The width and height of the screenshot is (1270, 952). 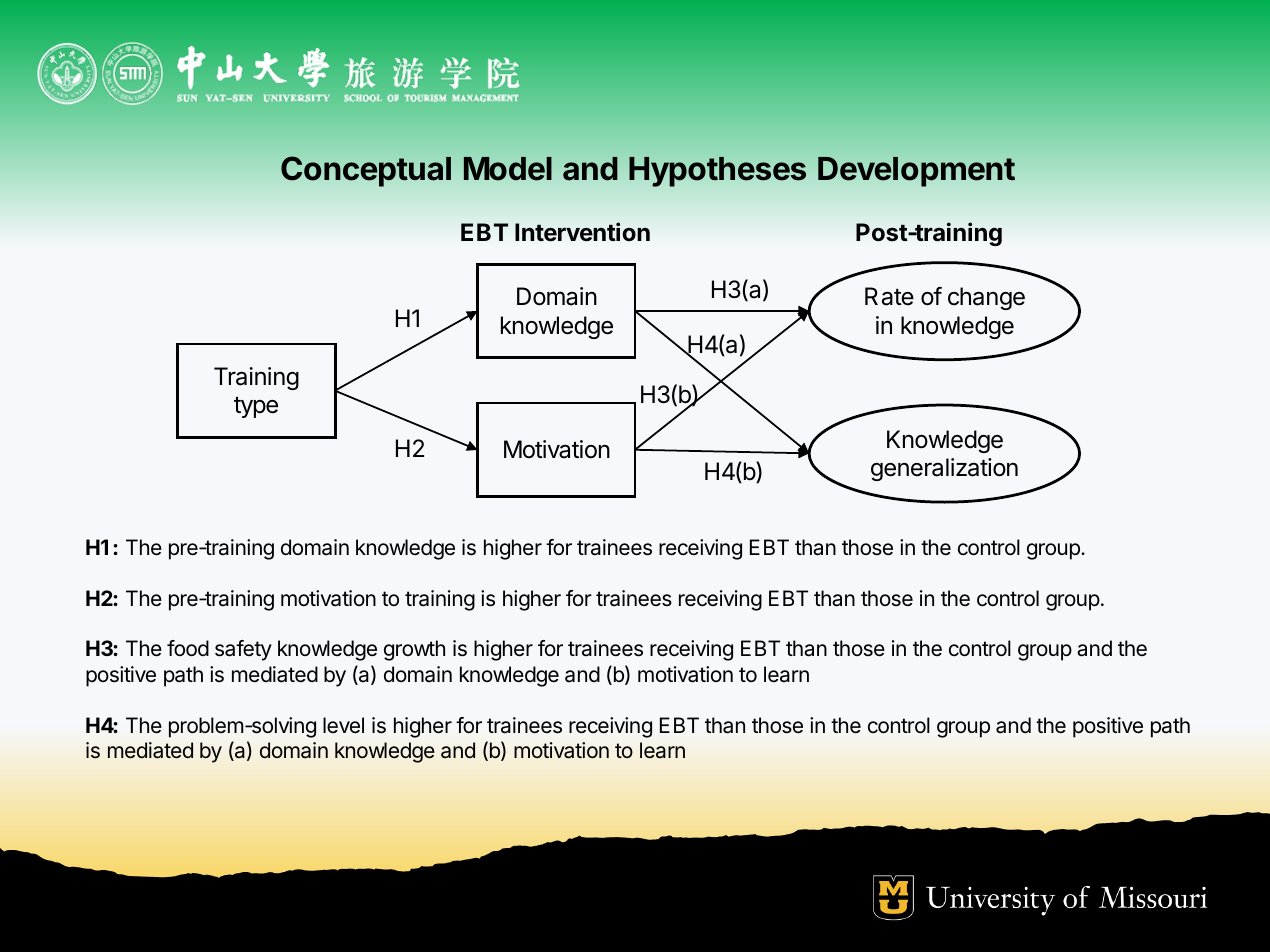 I want to click on level, so click(x=343, y=725).
